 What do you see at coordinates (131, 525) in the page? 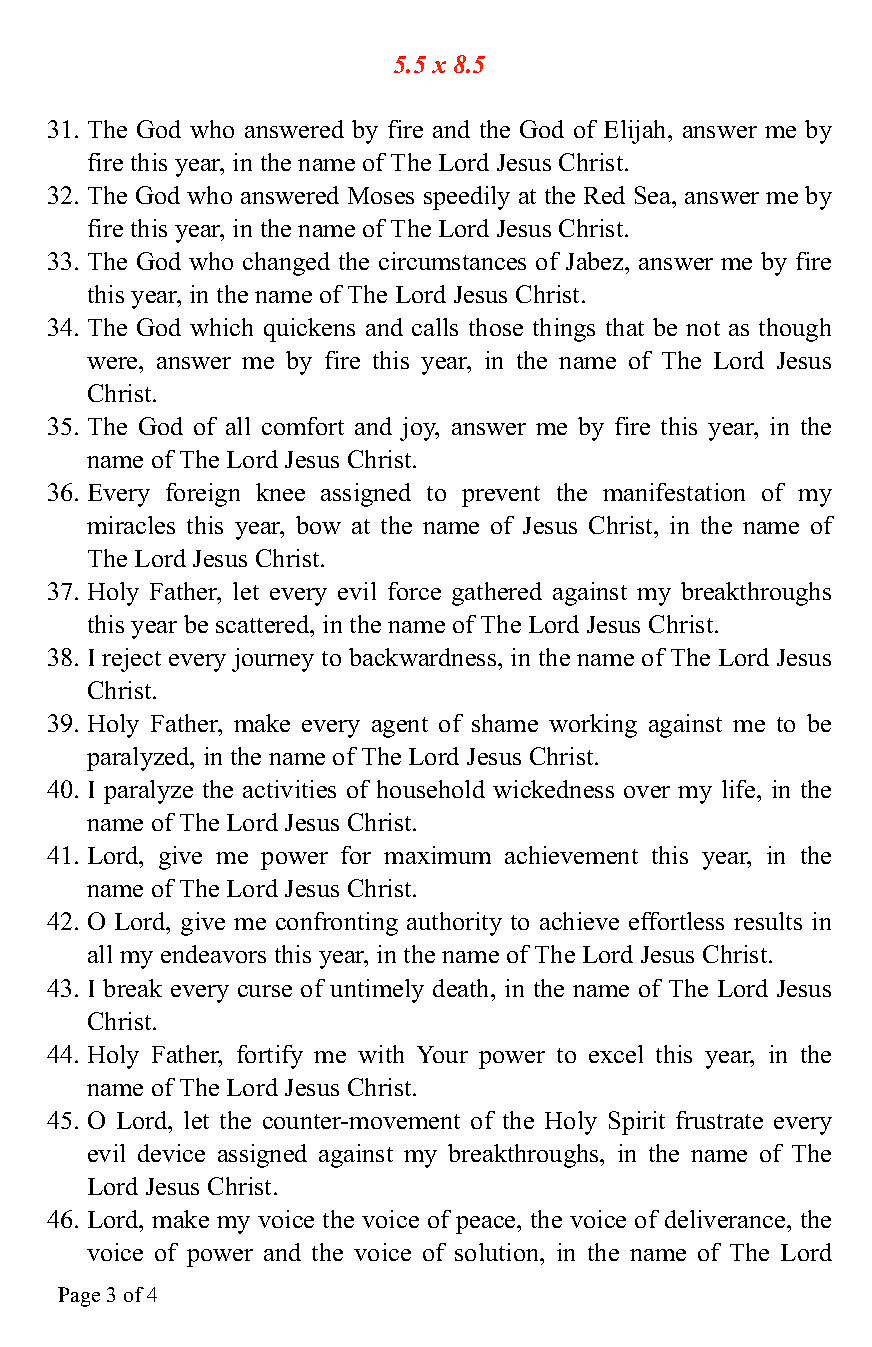
I see `miracles` at bounding box center [131, 525].
